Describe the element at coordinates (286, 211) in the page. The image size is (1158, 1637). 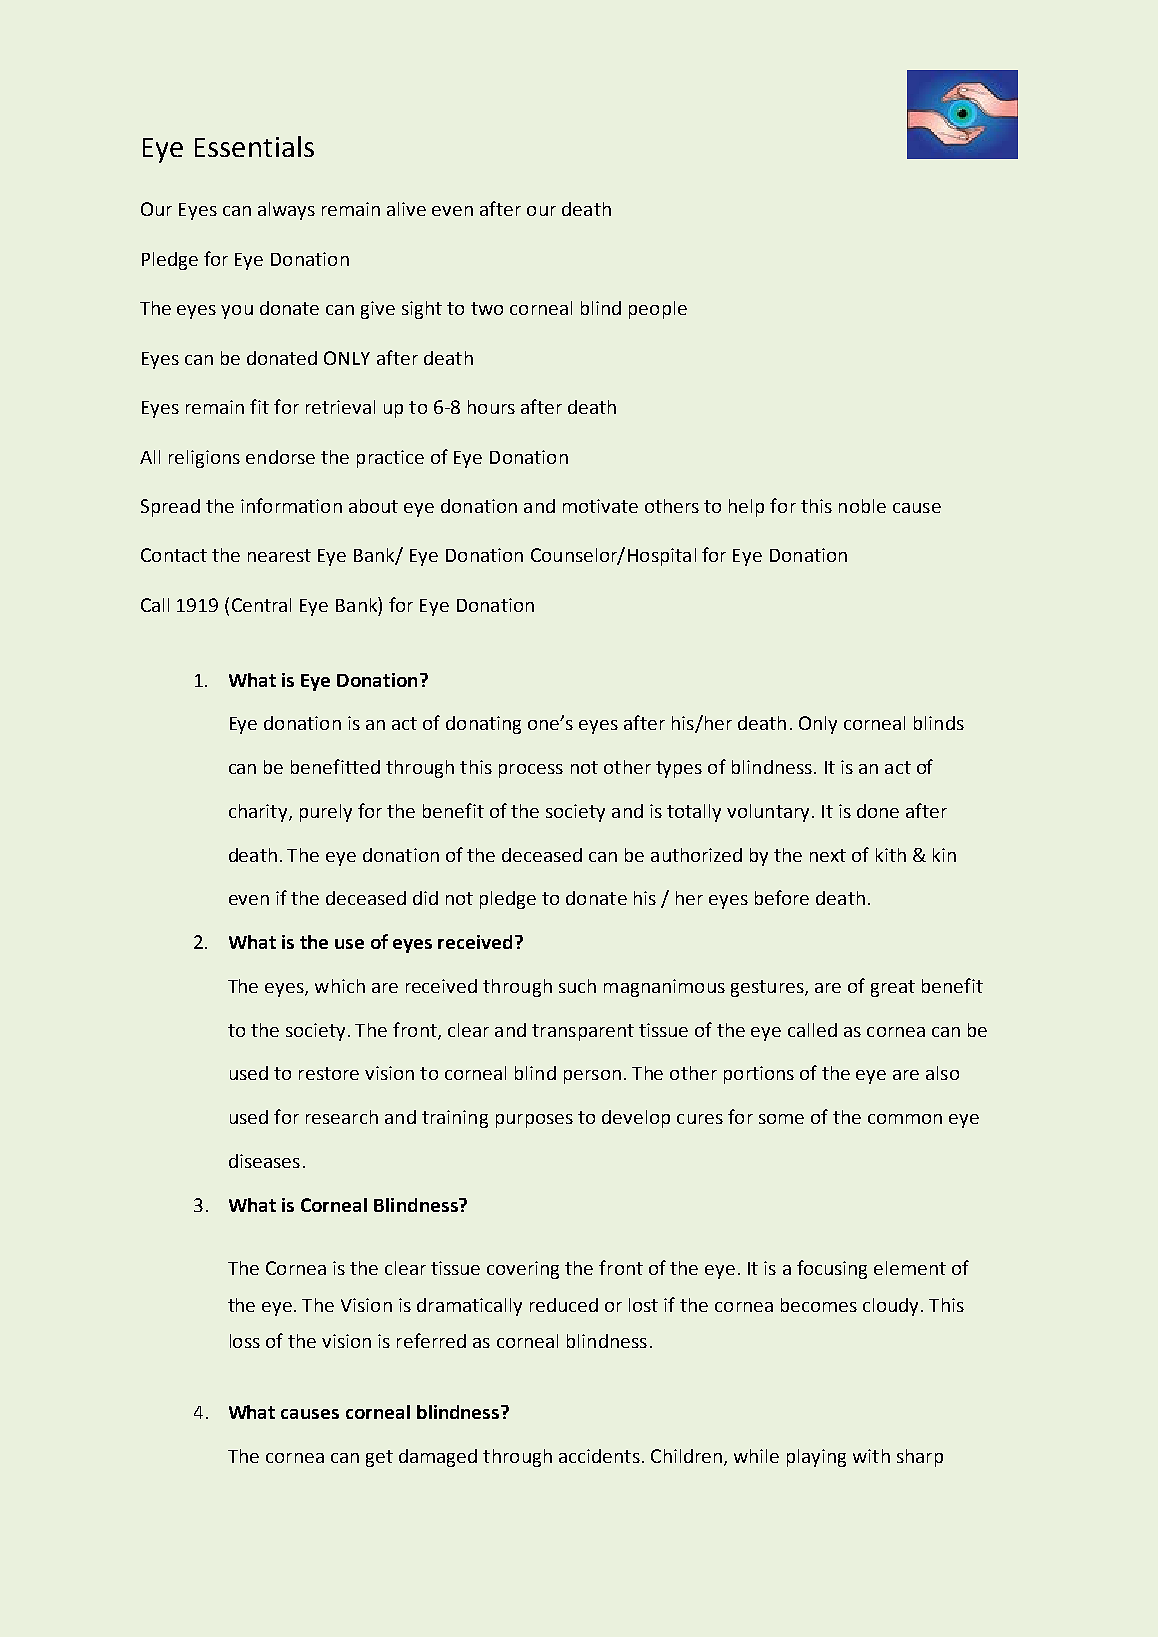
I see `always` at that location.
